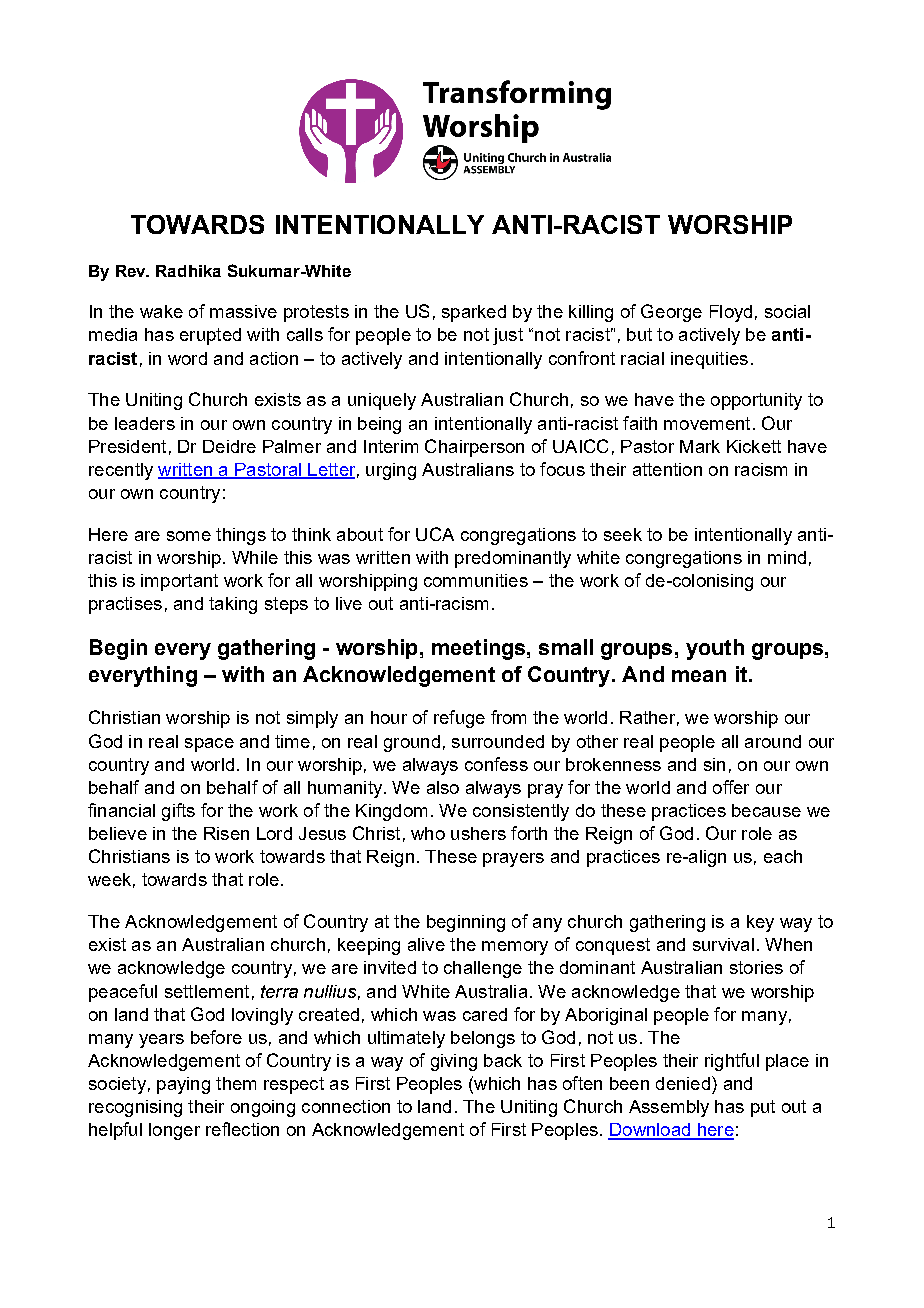 This screenshot has width=924, height=1308. What do you see at coordinates (476, 580) in the screenshot?
I see `communities` at bounding box center [476, 580].
